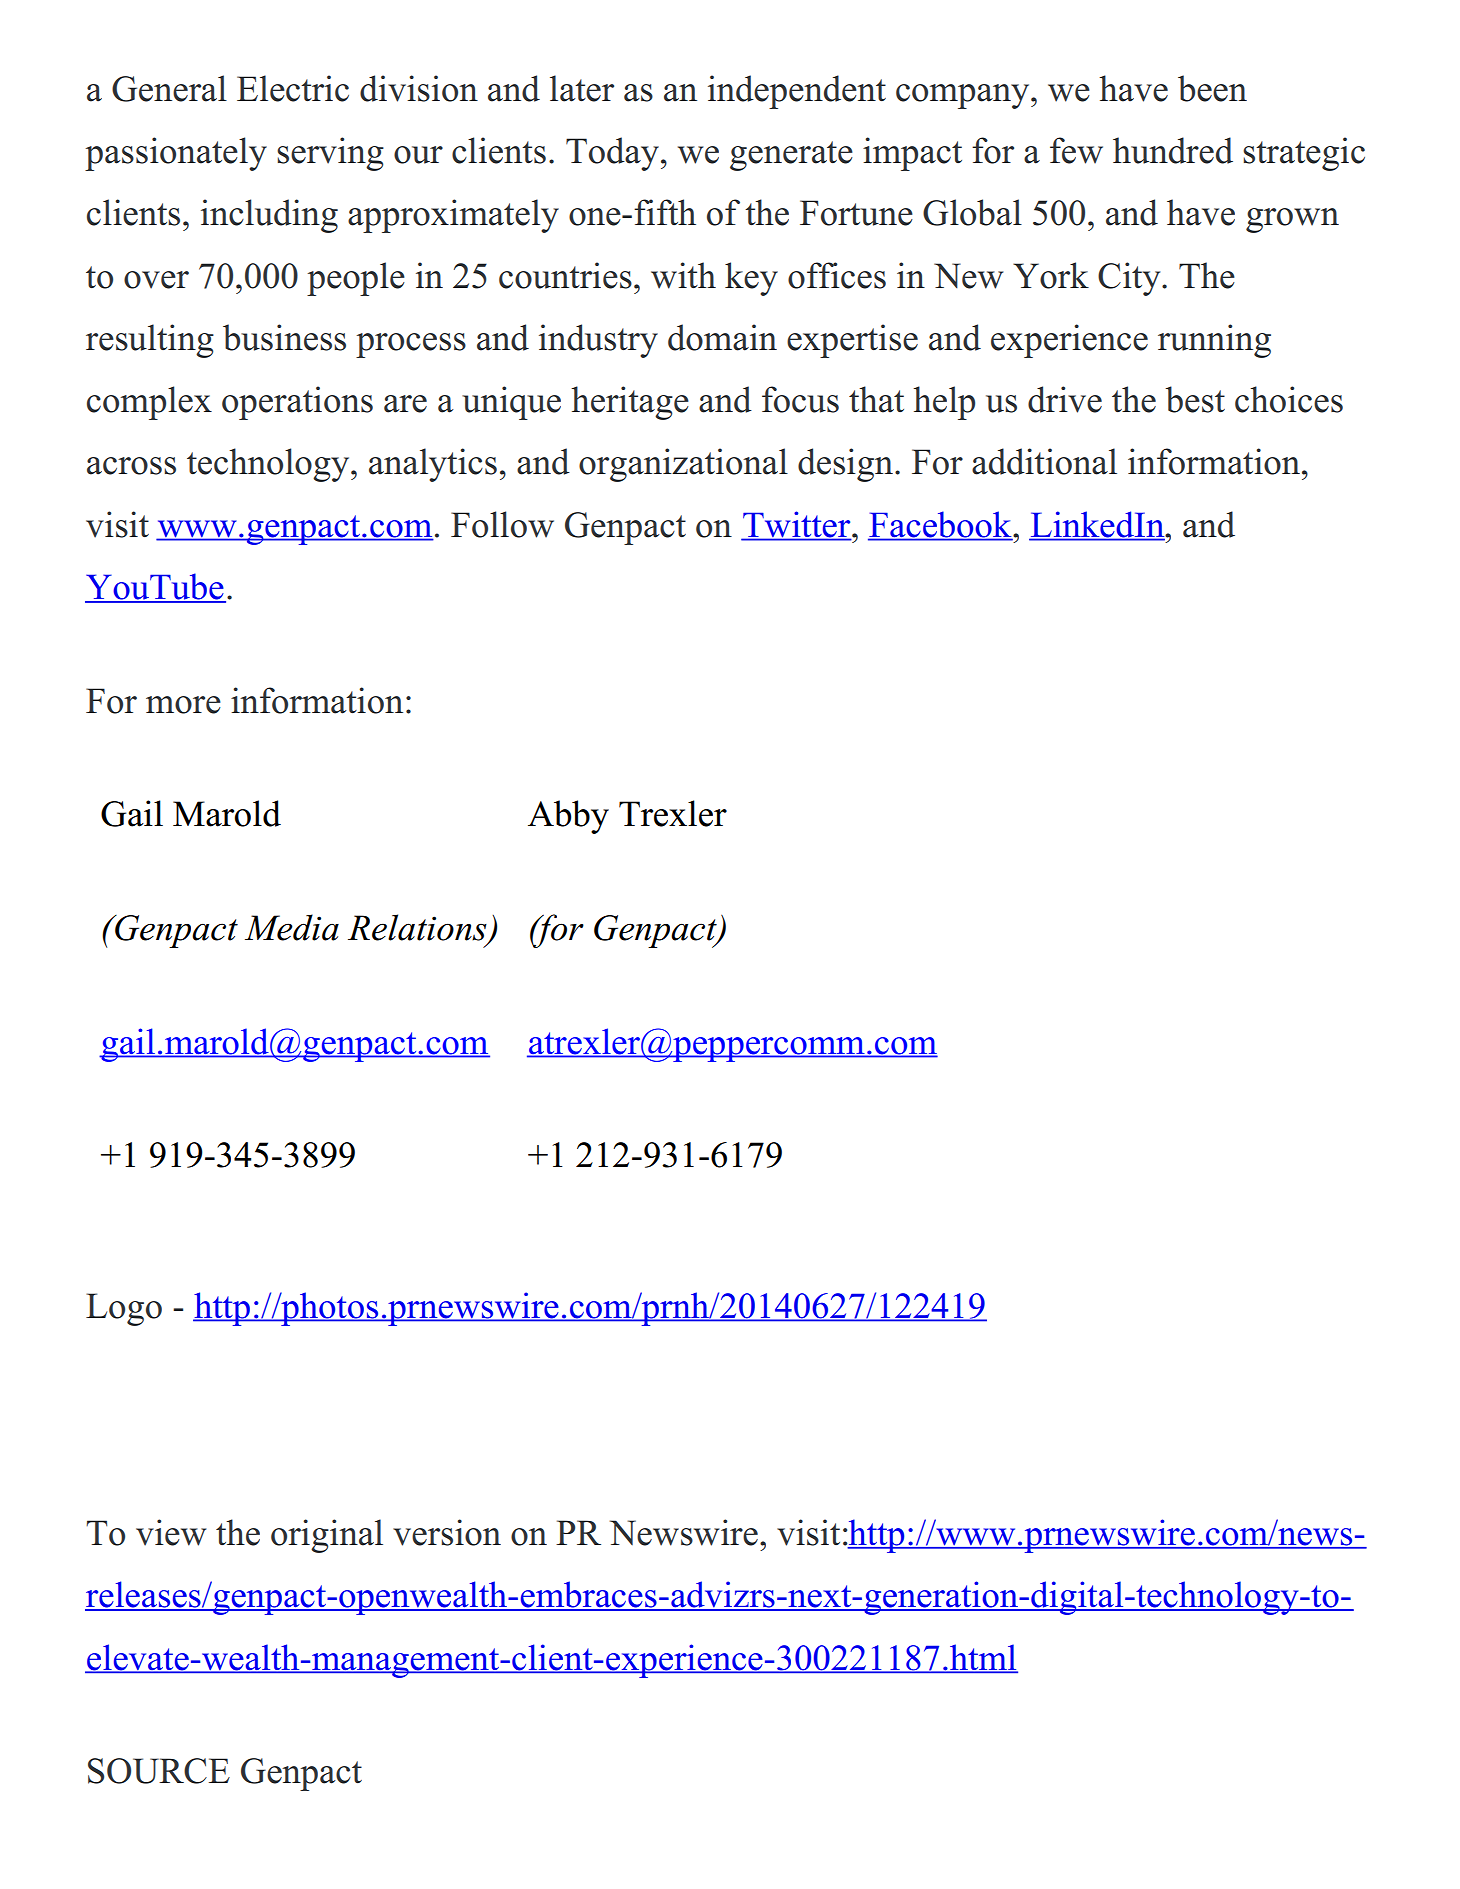 Image resolution: width=1460 pixels, height=1889 pixels. Describe the element at coordinates (292, 927) in the image. I see `Media` at that location.
